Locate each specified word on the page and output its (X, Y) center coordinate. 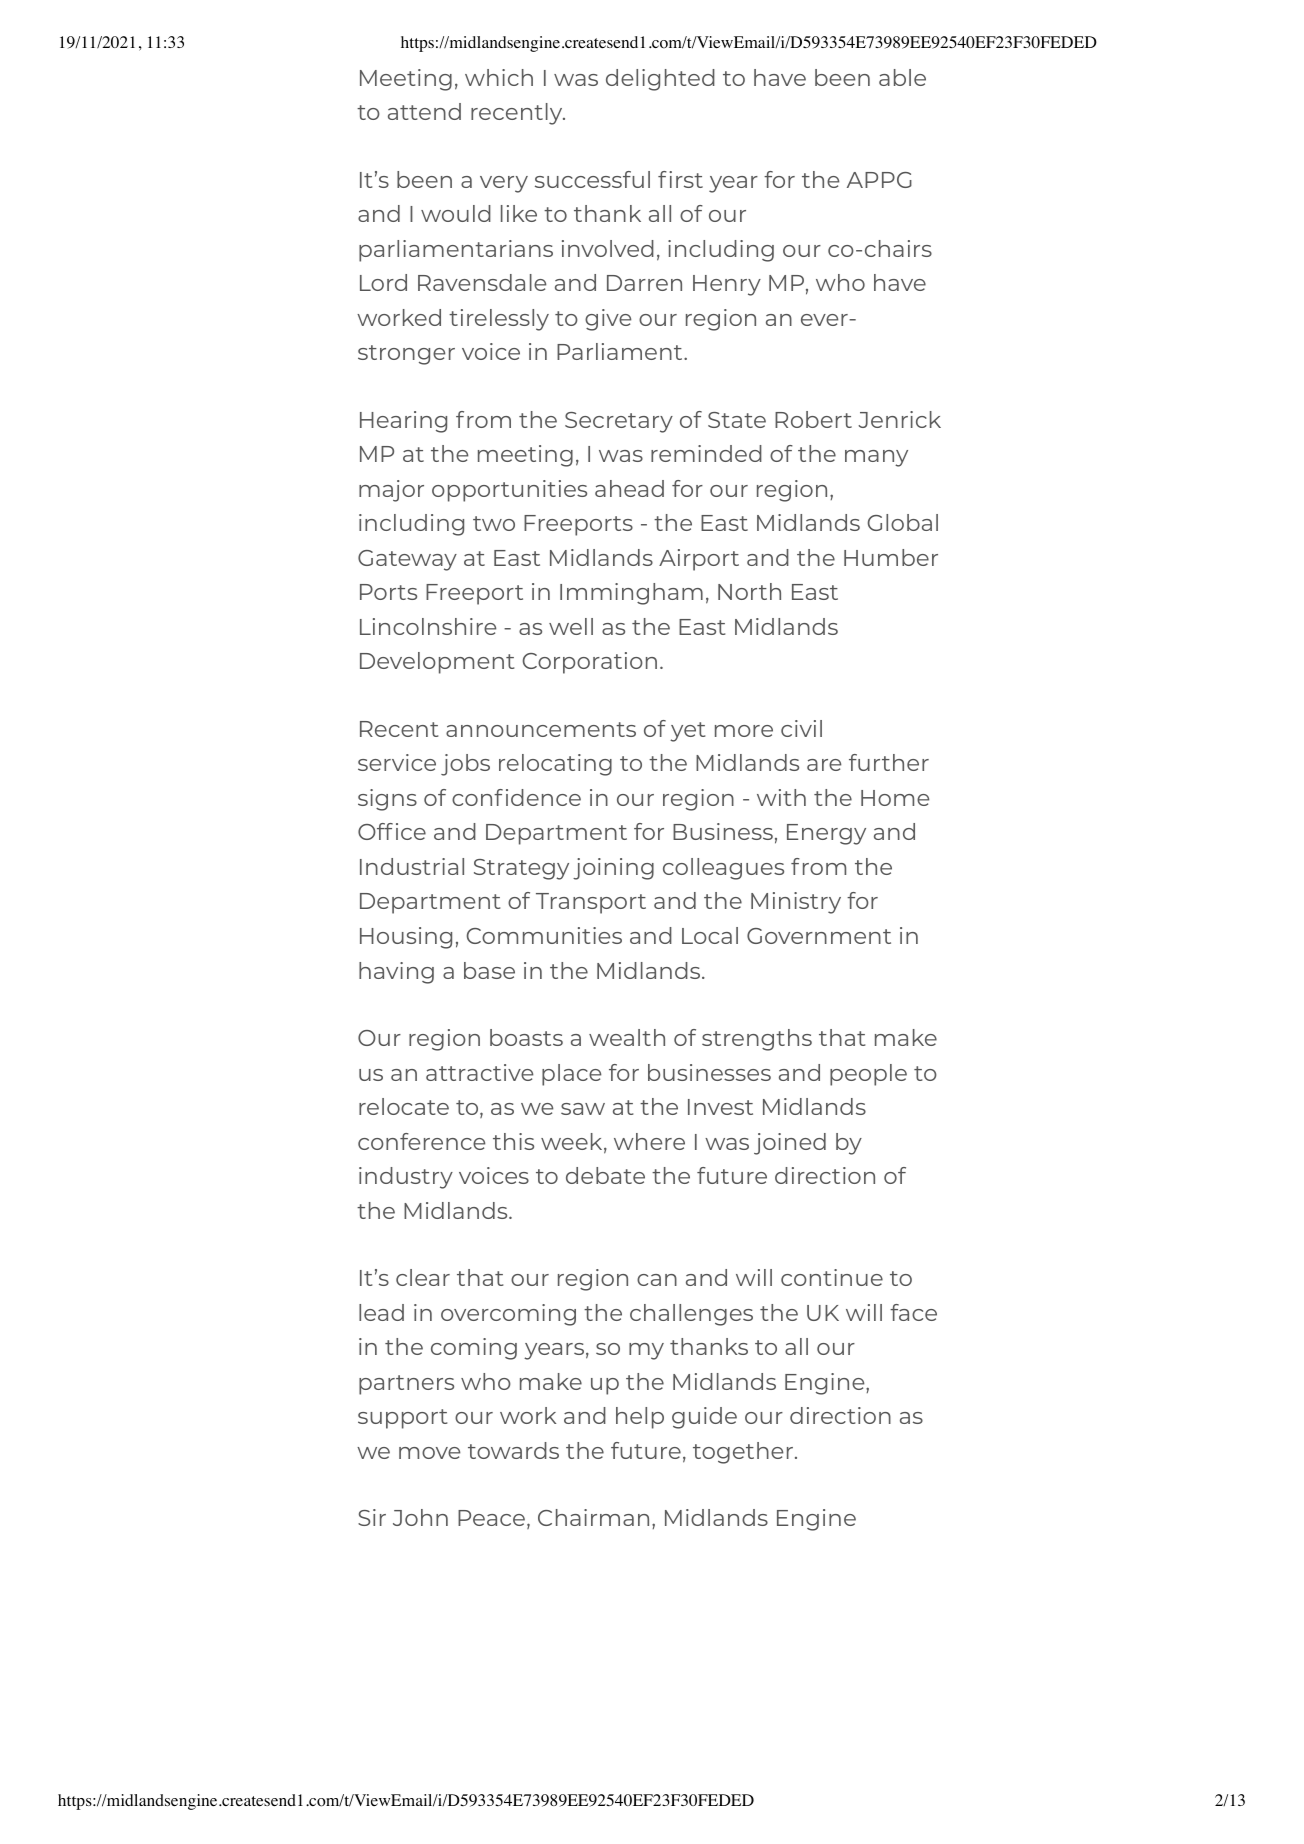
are (824, 765)
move (429, 1453)
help (640, 1418)
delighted (660, 80)
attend (424, 111)
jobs (465, 765)
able (902, 77)
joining (613, 869)
